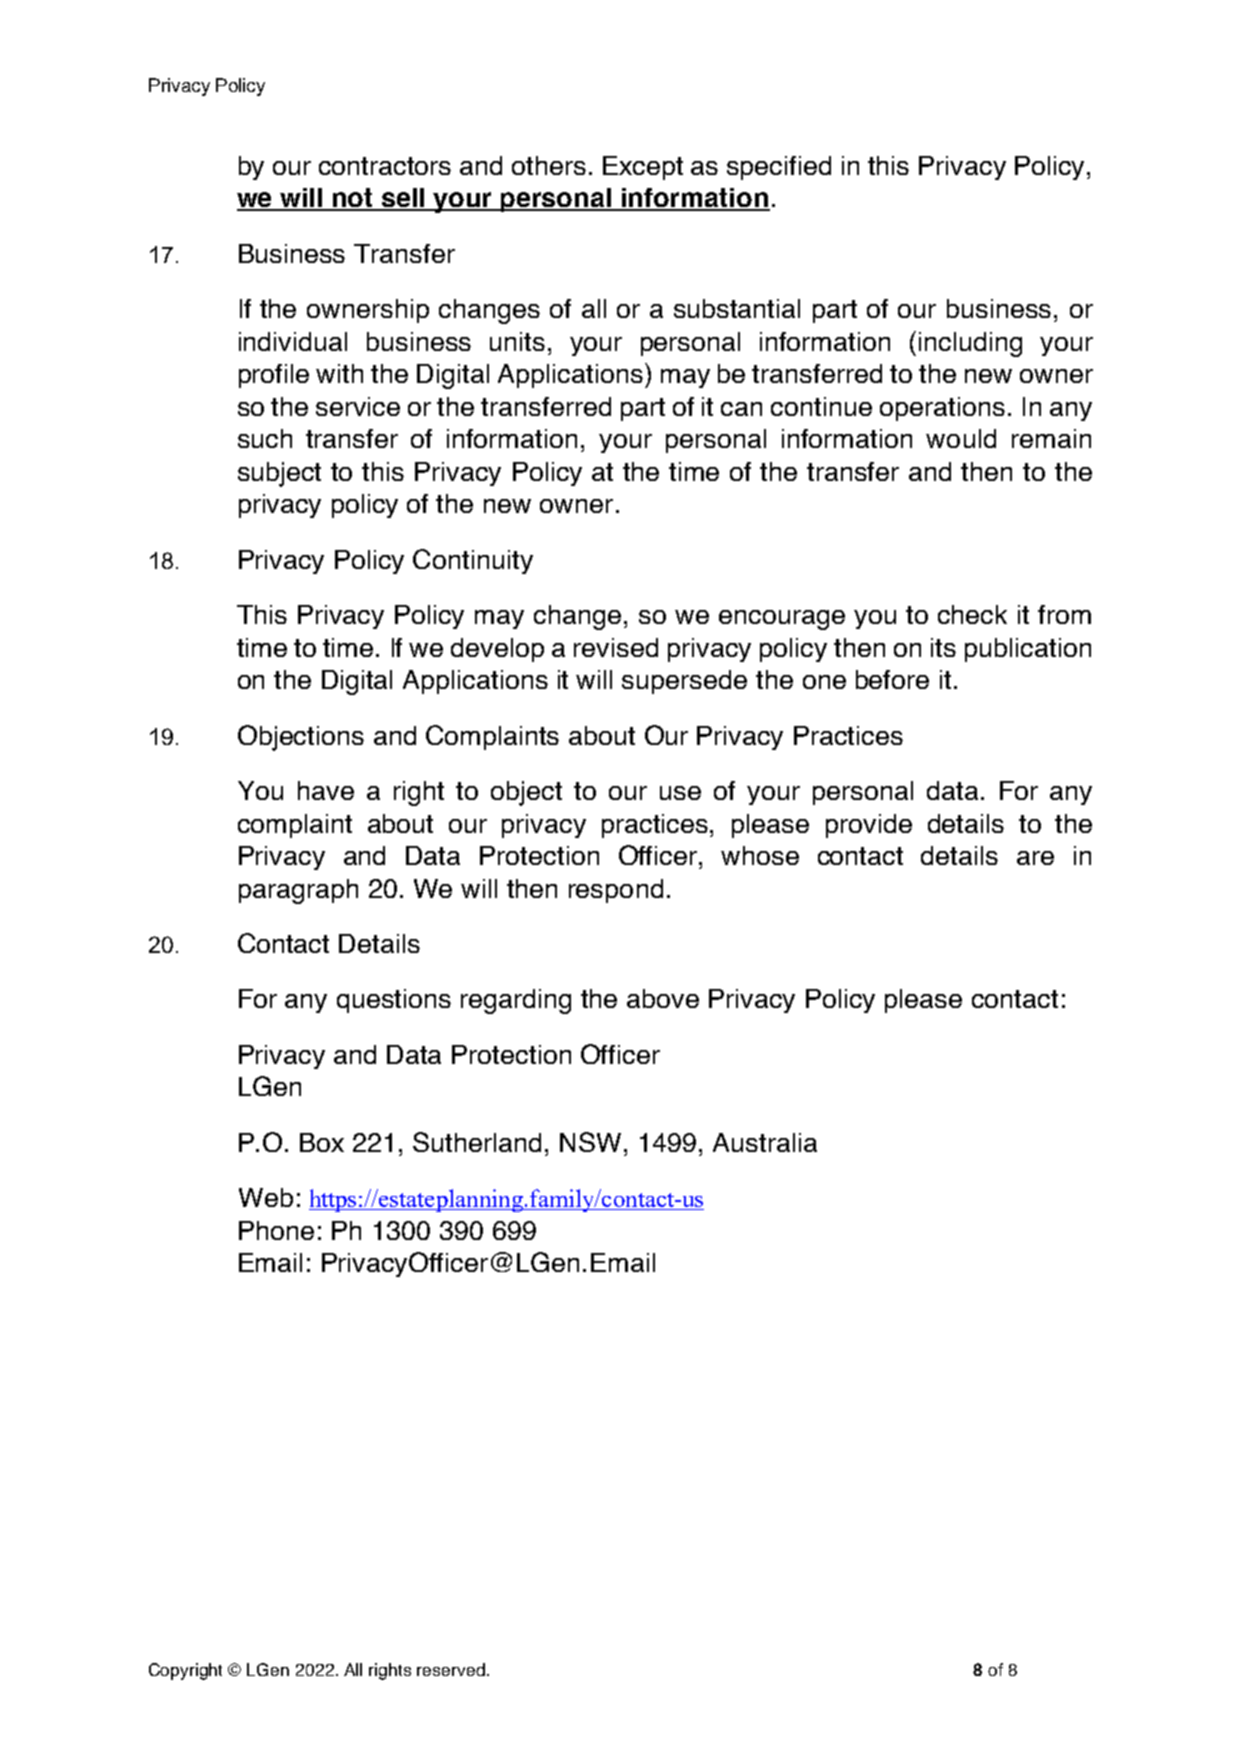 Image resolution: width=1240 pixels, height=1753 pixels. What do you see at coordinates (298, 891) in the page?
I see `paragraph` at bounding box center [298, 891].
